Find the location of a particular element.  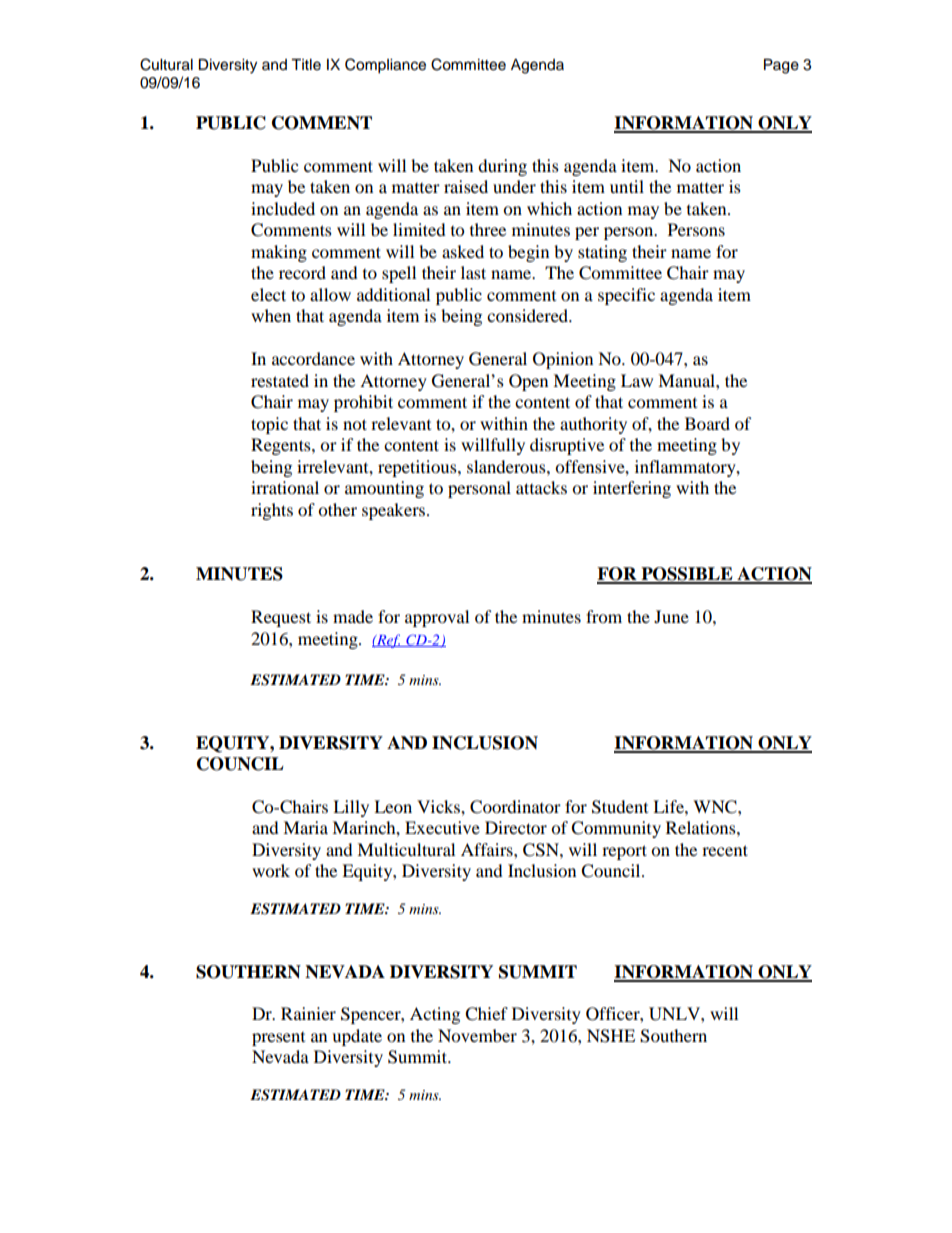

Title is located at coordinates (306, 65).
